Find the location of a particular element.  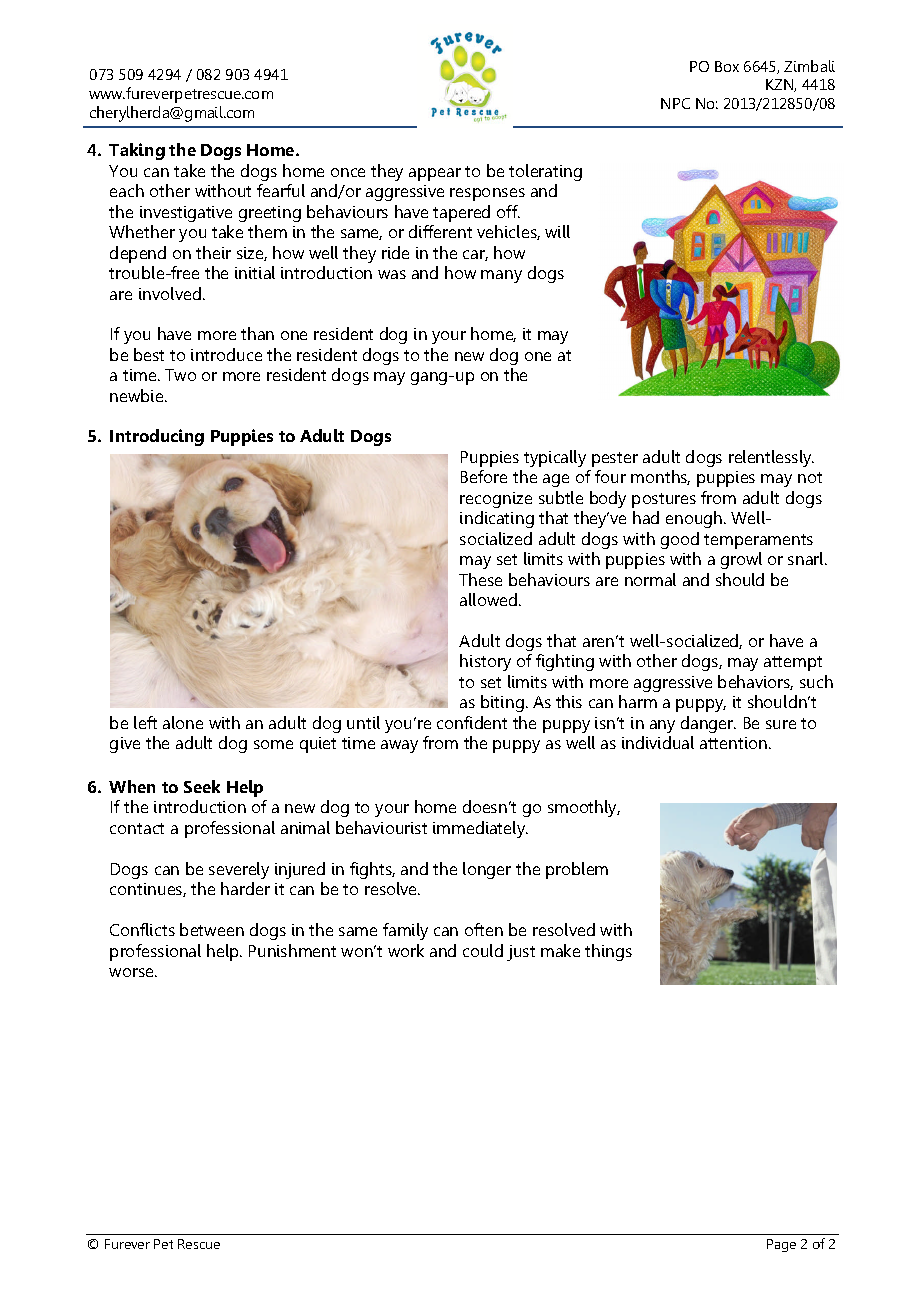

Before is located at coordinates (484, 476).
